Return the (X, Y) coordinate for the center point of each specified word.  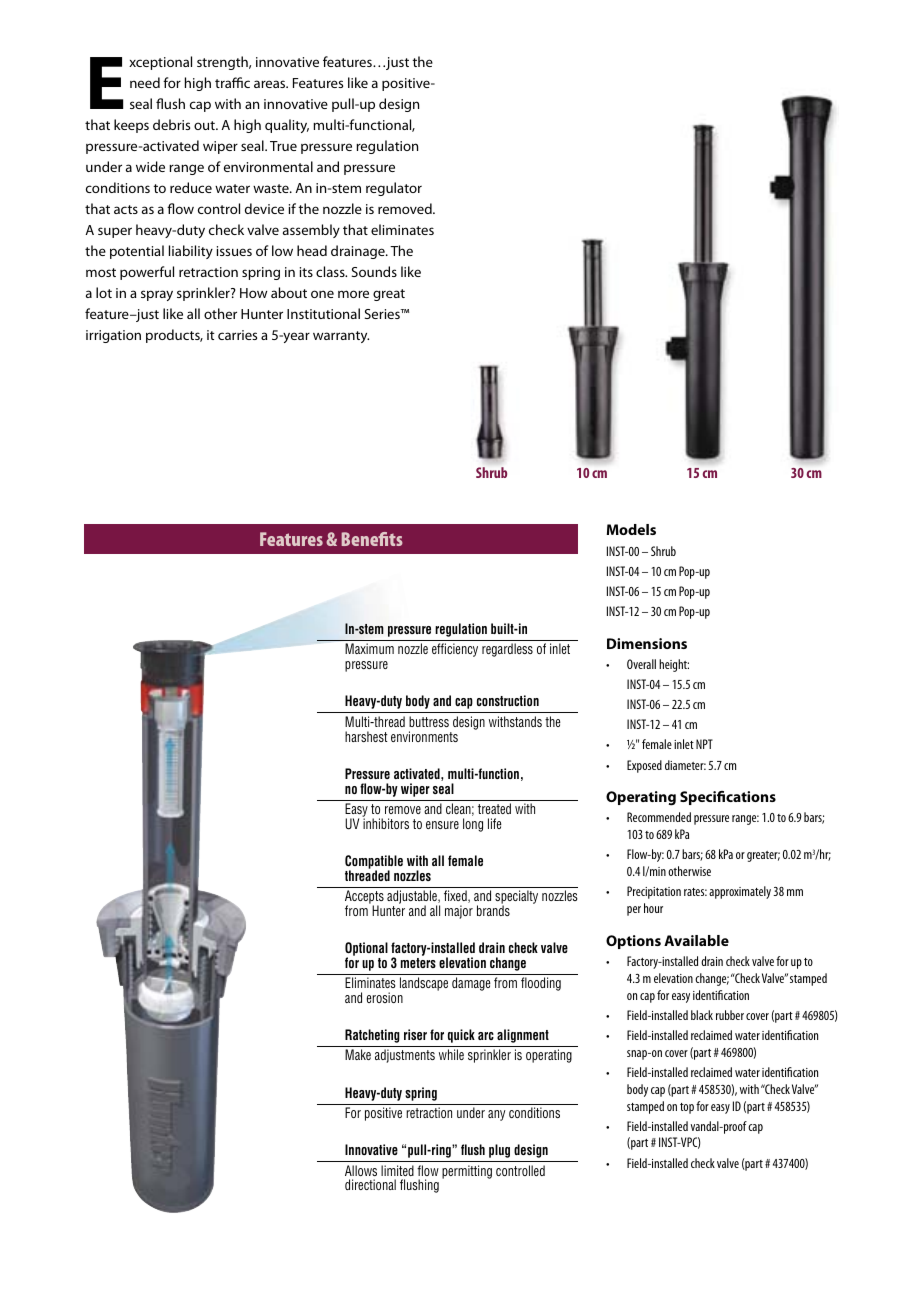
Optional (366, 950)
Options (633, 942)
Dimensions (647, 643)
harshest (366, 736)
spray (157, 295)
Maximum (369, 648)
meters (418, 963)
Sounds (374, 271)
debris (171, 124)
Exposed (644, 766)
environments (424, 736)
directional (370, 1184)
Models (631, 529)
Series (383, 314)
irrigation (113, 336)
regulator (394, 189)
